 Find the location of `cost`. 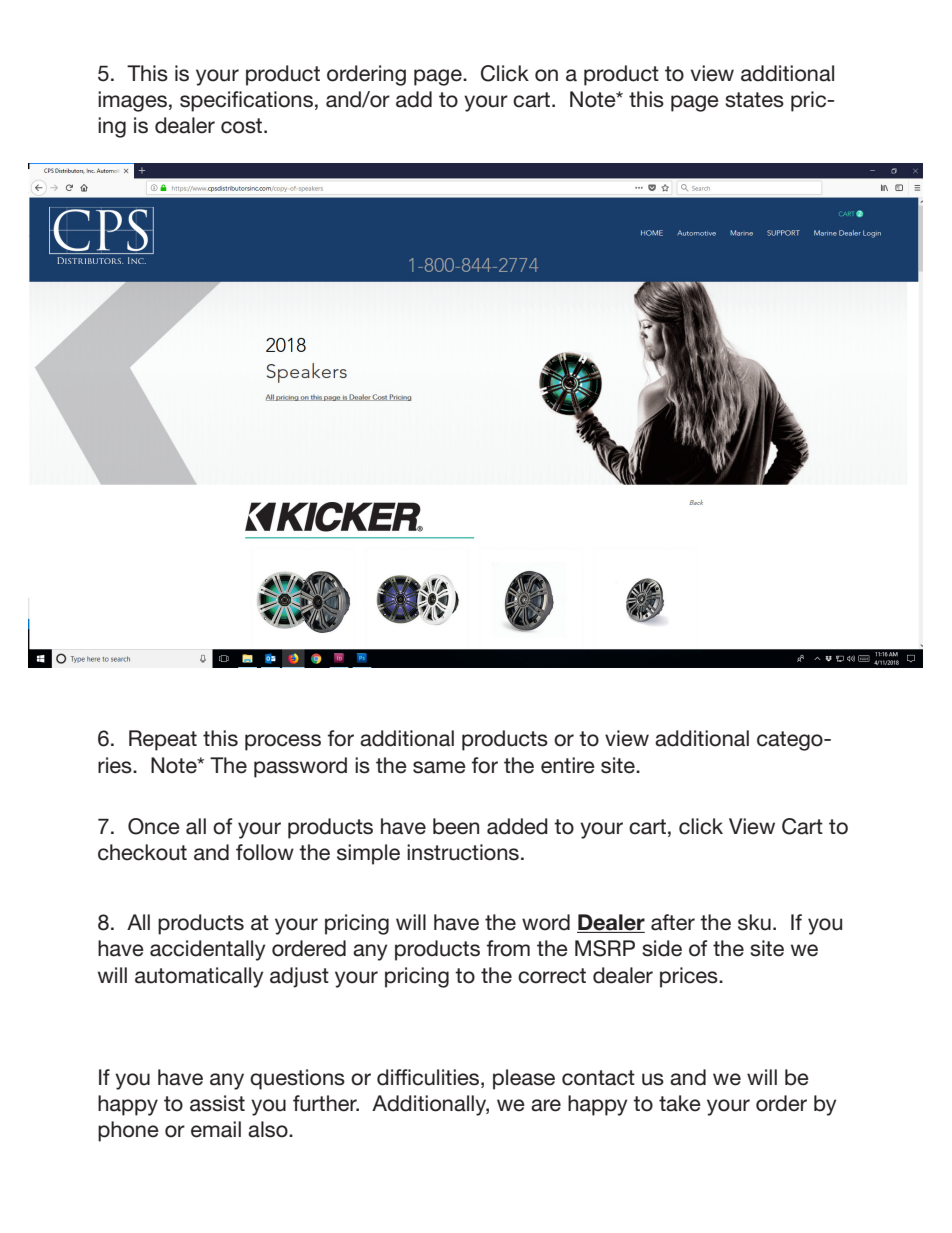

cost is located at coordinates (243, 126).
